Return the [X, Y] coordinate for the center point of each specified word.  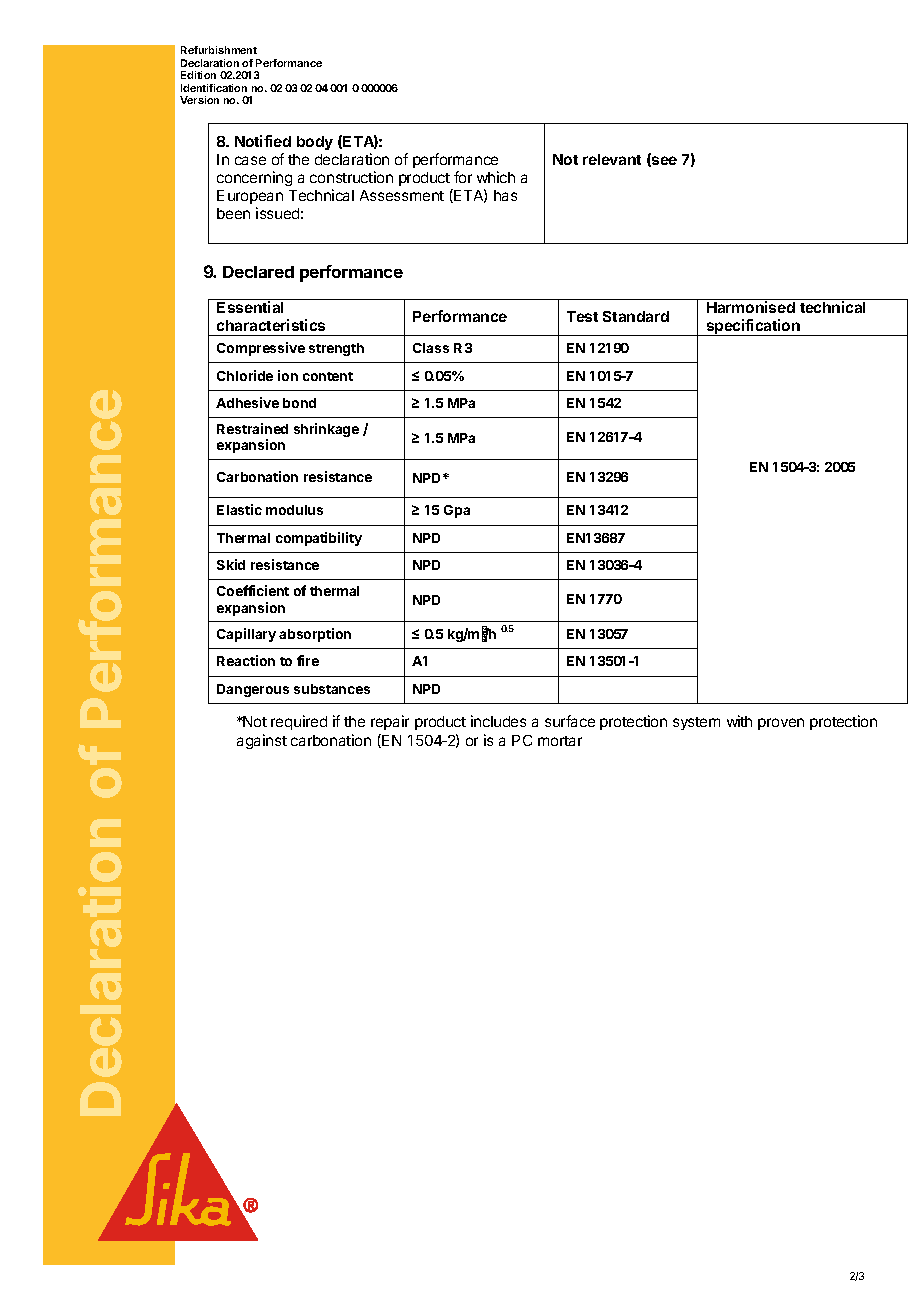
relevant [612, 159]
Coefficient [253, 590]
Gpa [457, 511]
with [739, 721]
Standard [636, 316]
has [505, 195]
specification [753, 327]
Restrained [252, 428]
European [250, 197]
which [496, 177]
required [299, 722]
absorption [315, 635]
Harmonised [751, 307]
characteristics [271, 325]
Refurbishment [219, 50]
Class [431, 348]
